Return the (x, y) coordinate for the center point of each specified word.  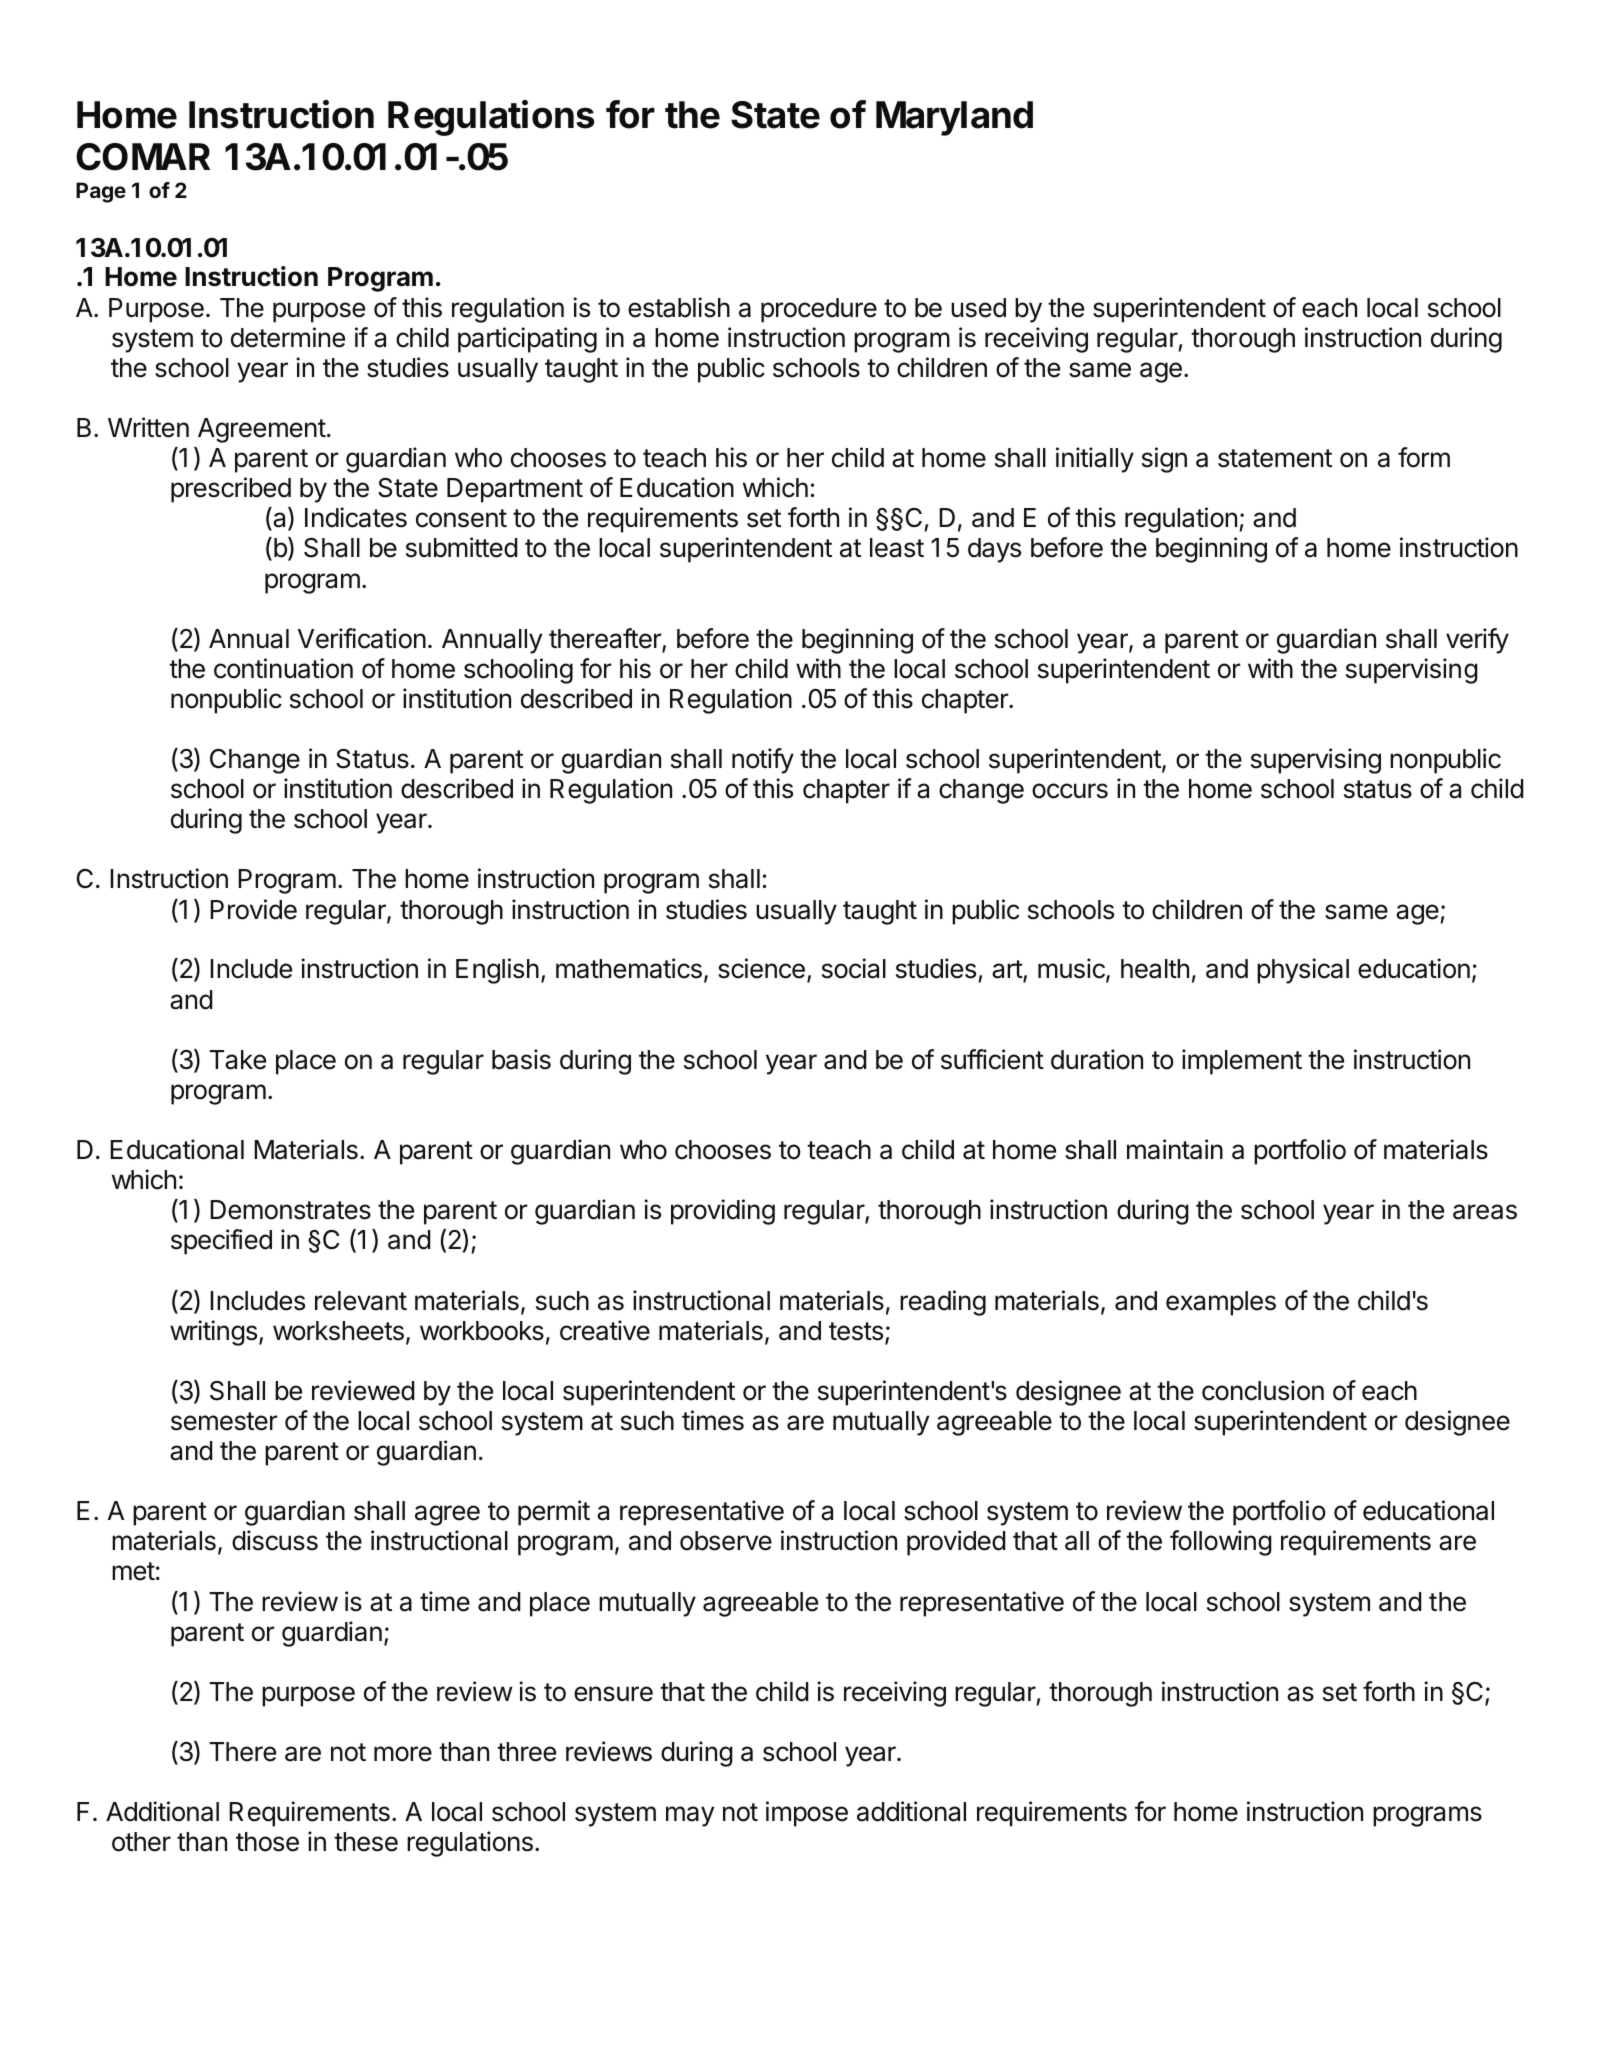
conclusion (1263, 1390)
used (978, 308)
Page (101, 192)
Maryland (954, 118)
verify (1477, 641)
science (761, 968)
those (267, 1842)
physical (1303, 971)
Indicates (356, 517)
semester (224, 1421)
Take (237, 1060)
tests (856, 1331)
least (897, 548)
